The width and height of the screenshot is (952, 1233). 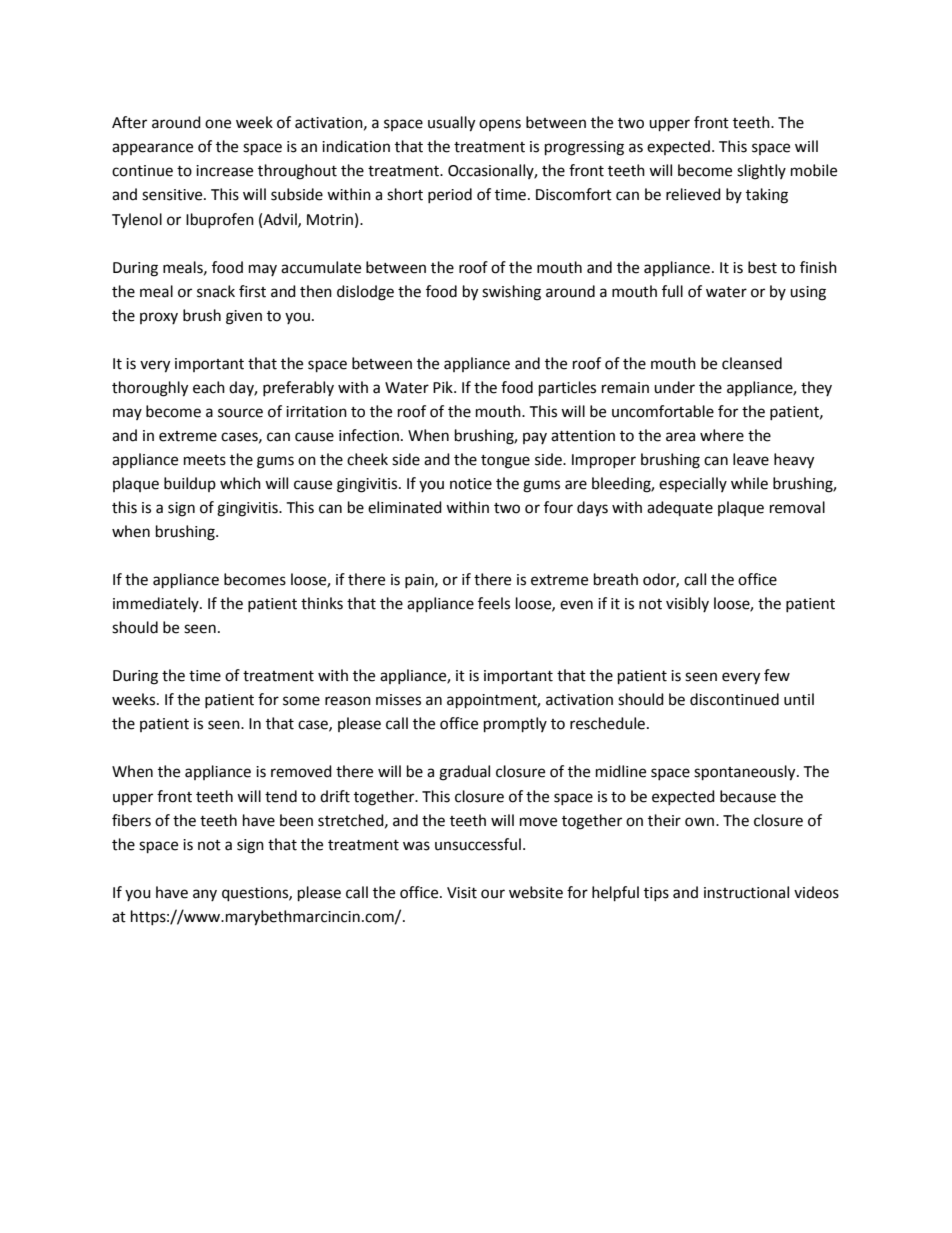 What do you see at coordinates (749, 483) in the screenshot?
I see `while` at bounding box center [749, 483].
